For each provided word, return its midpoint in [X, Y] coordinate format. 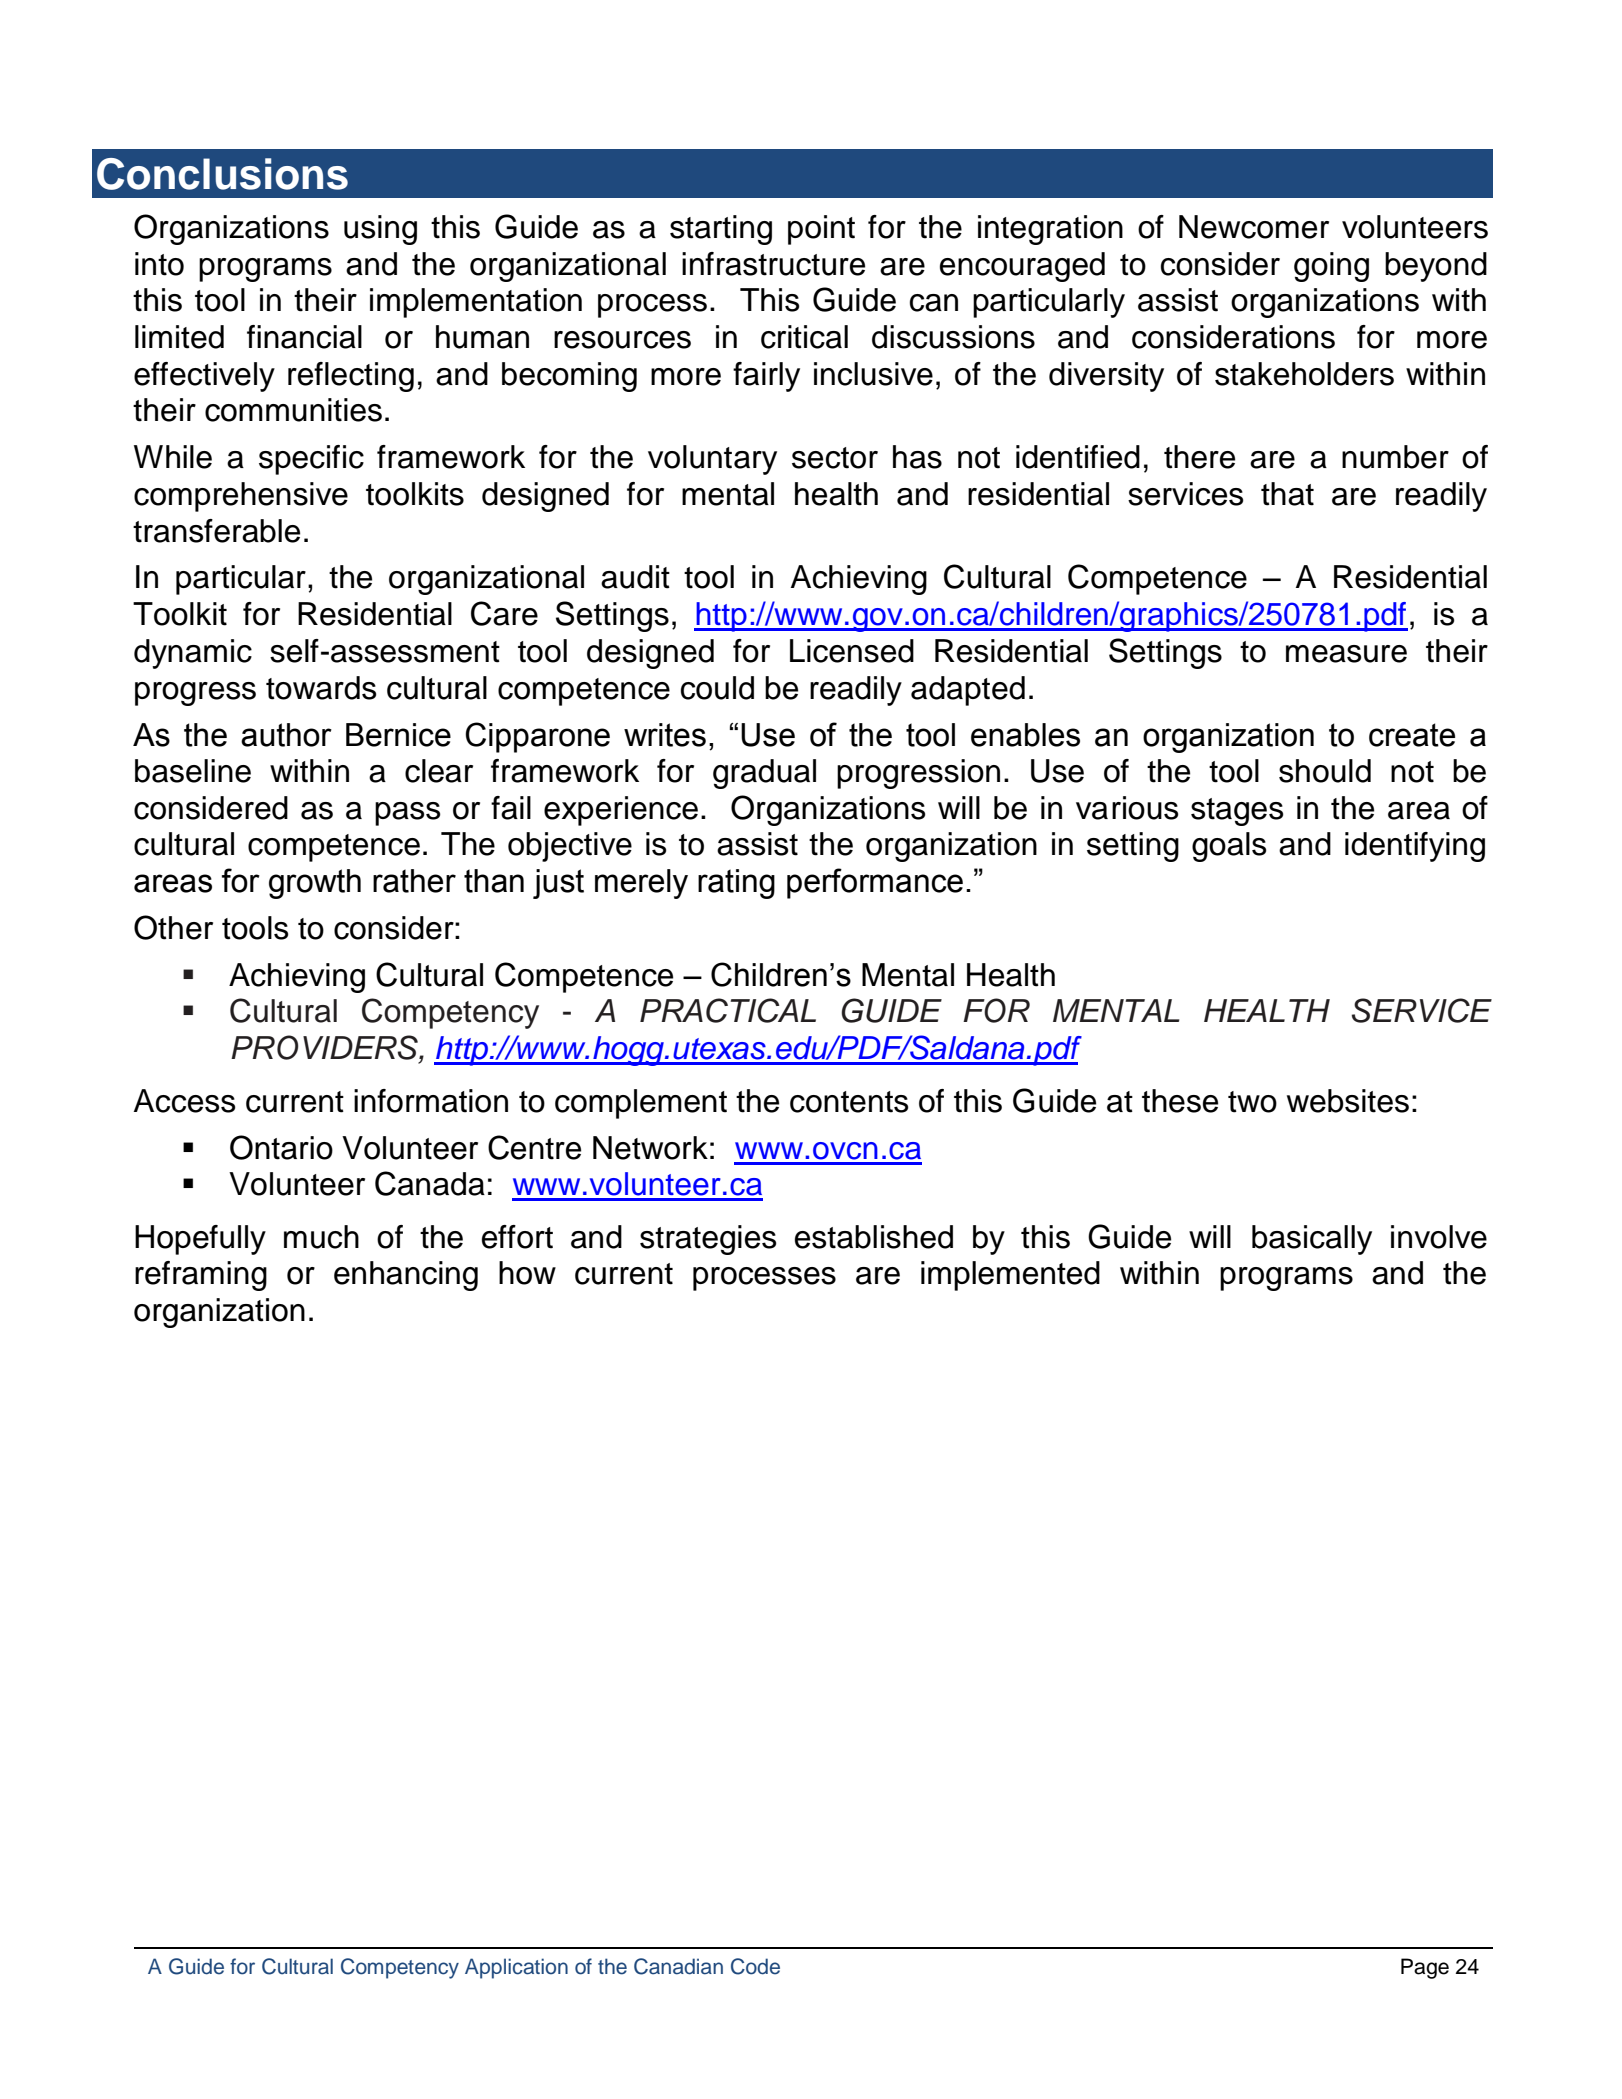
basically [1312, 1240]
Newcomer [1254, 227]
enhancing [406, 1276]
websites [1348, 1101]
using [380, 230]
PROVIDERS [325, 1047]
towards [321, 688]
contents [849, 1102]
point [821, 230]
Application [516, 1968]
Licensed [852, 651]
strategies [708, 1240]
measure [1346, 654]
